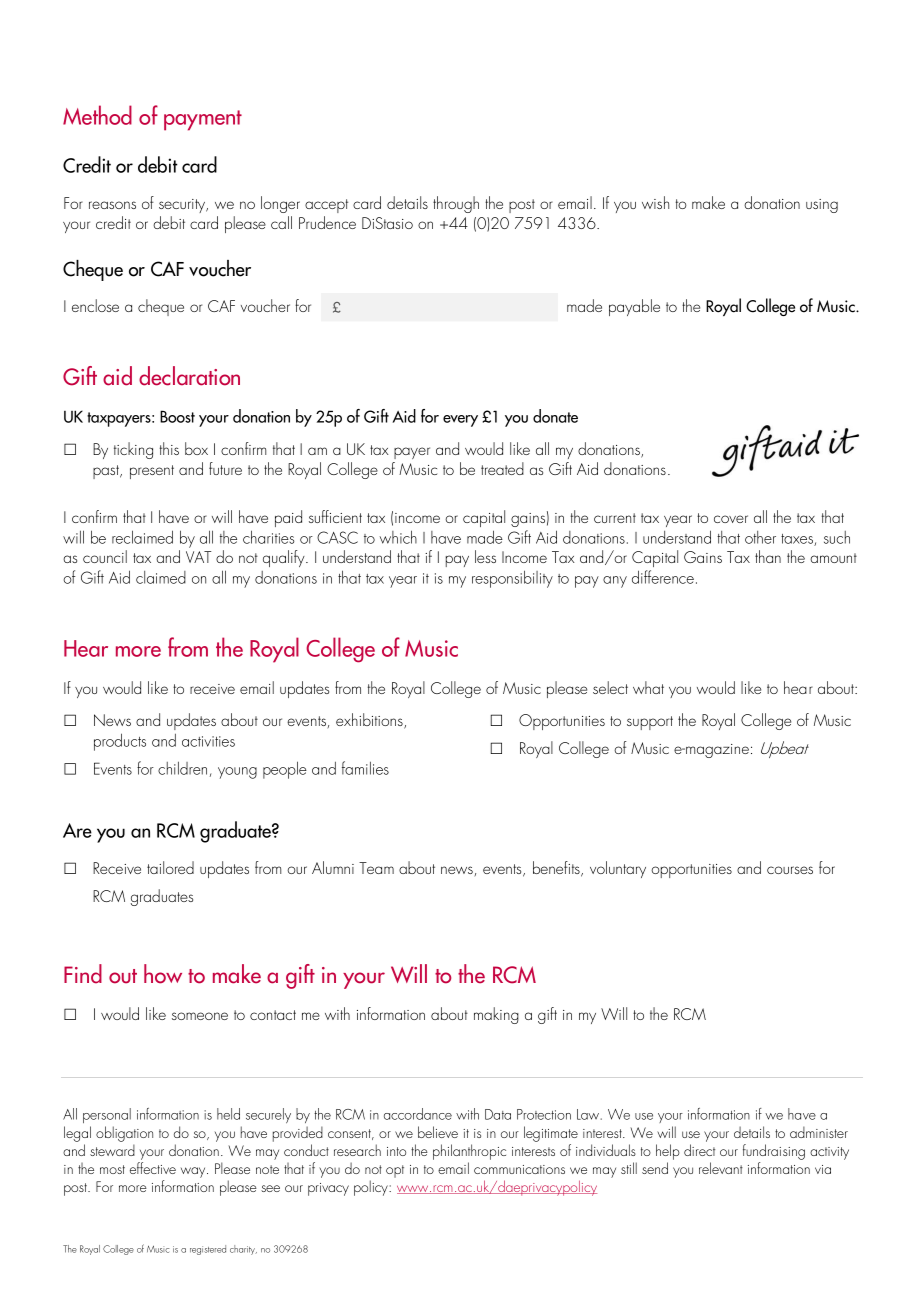 This image has height=1307, width=924. What do you see at coordinates (208, 741) in the image?
I see `activities` at bounding box center [208, 741].
